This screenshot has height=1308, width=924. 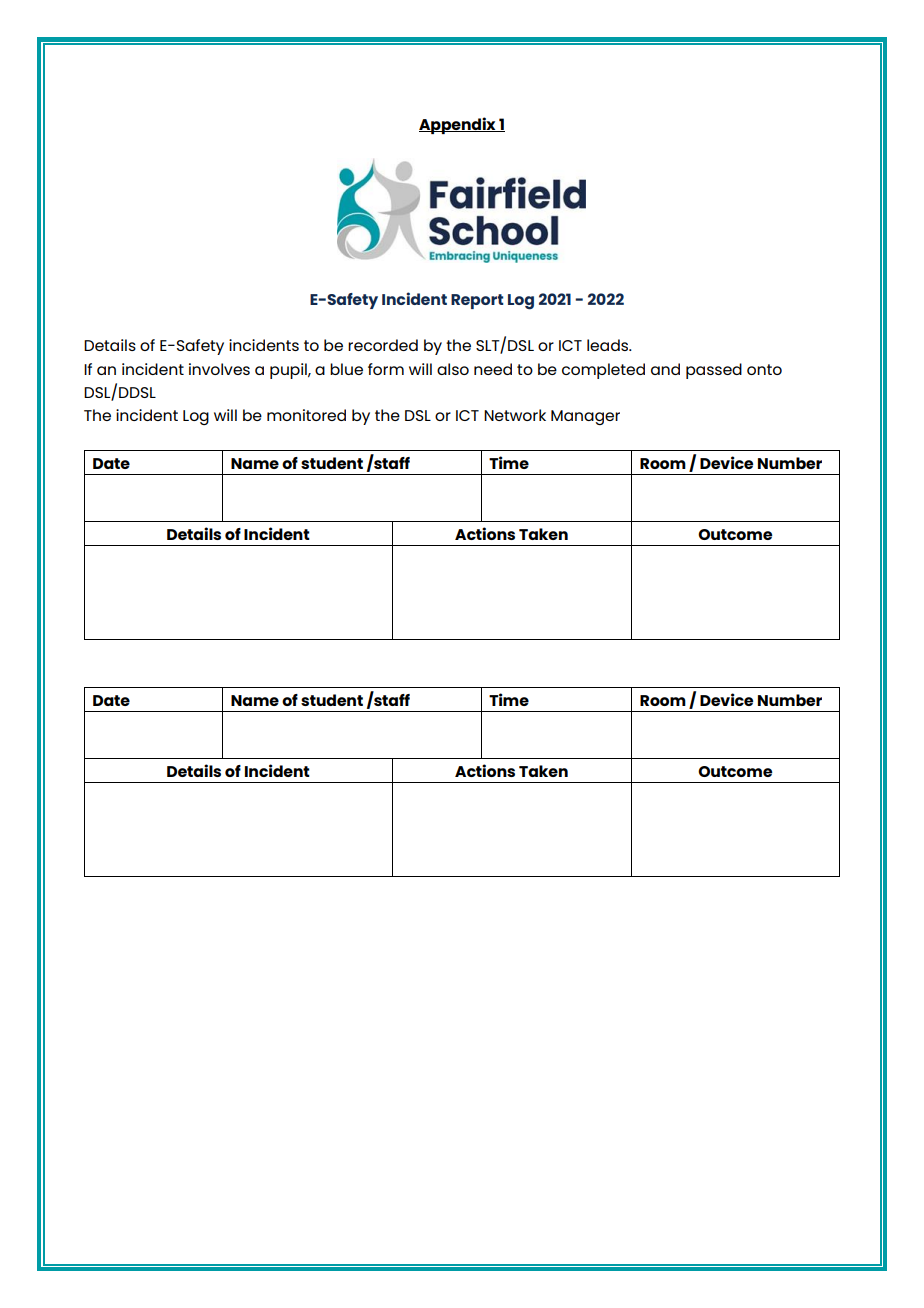 I want to click on also, so click(x=453, y=369).
